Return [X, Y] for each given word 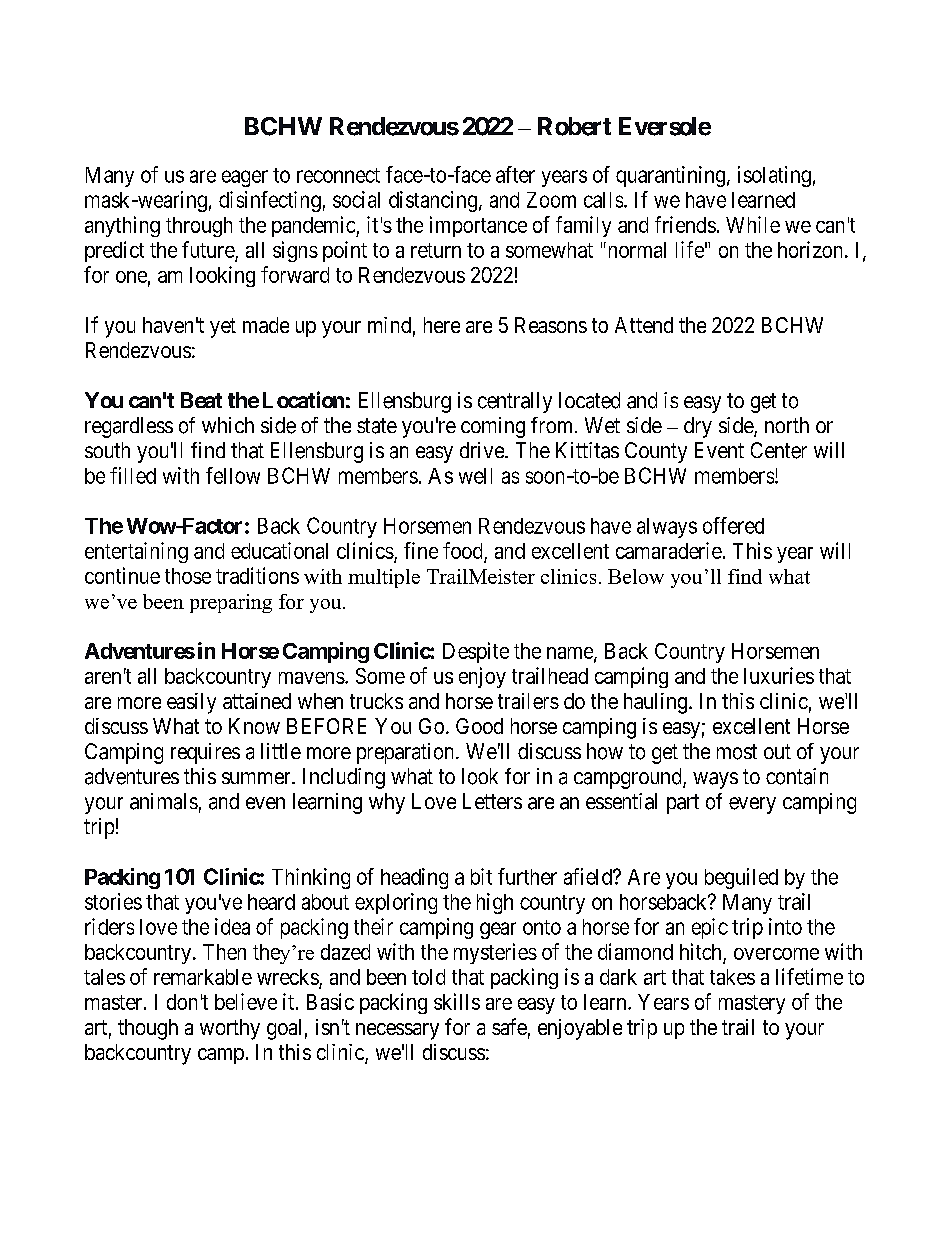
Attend [644, 325]
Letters [492, 801]
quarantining [670, 176]
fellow [233, 475]
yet [223, 328]
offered [733, 525]
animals [164, 801]
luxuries [779, 675]
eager [245, 178]
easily [191, 703]
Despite [476, 652]
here [442, 325]
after [515, 174]
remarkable [203, 977]
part [683, 804]
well [475, 476]
